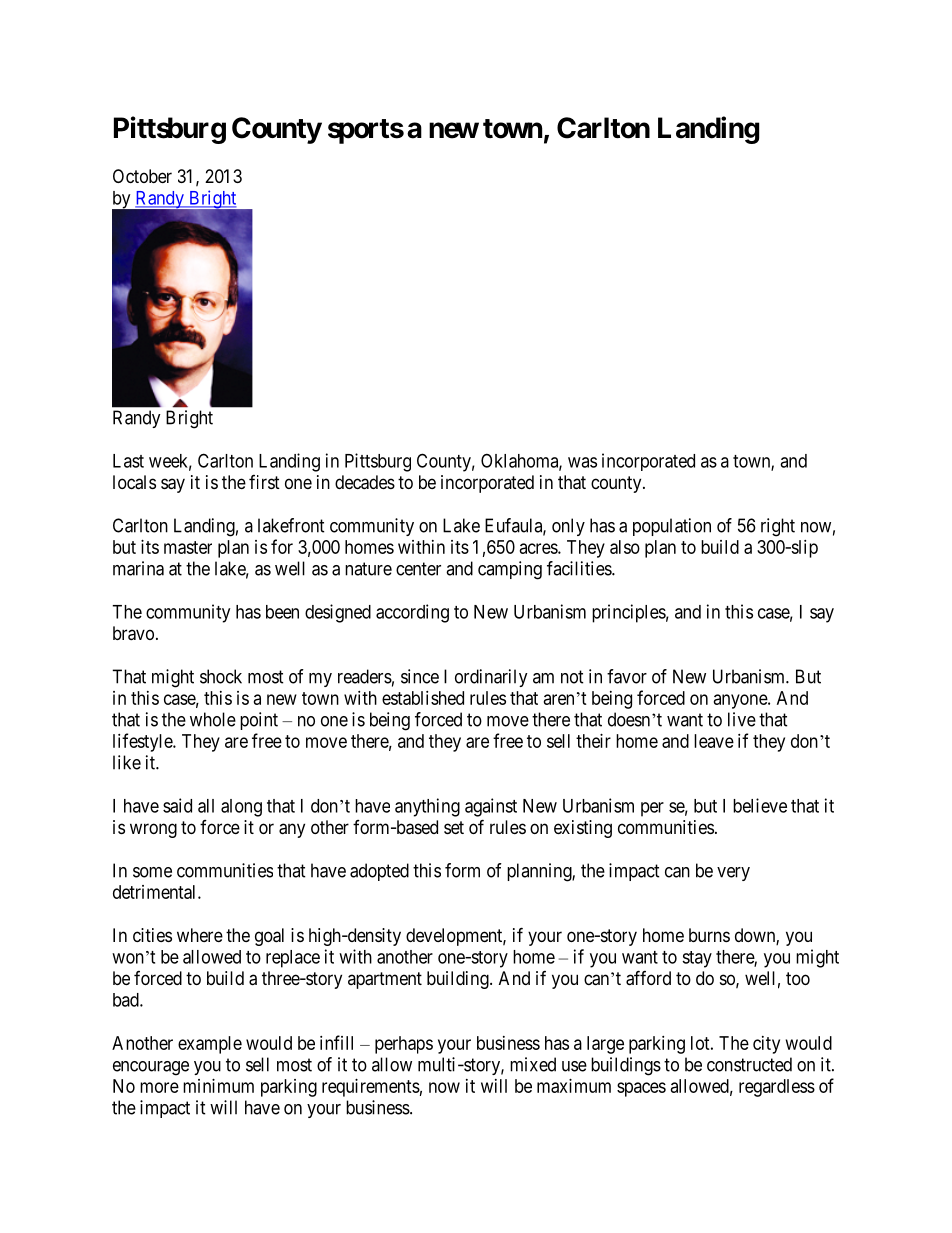 Image resolution: width=952 pixels, height=1233 pixels. What do you see at coordinates (210, 1045) in the page?
I see `example` at bounding box center [210, 1045].
